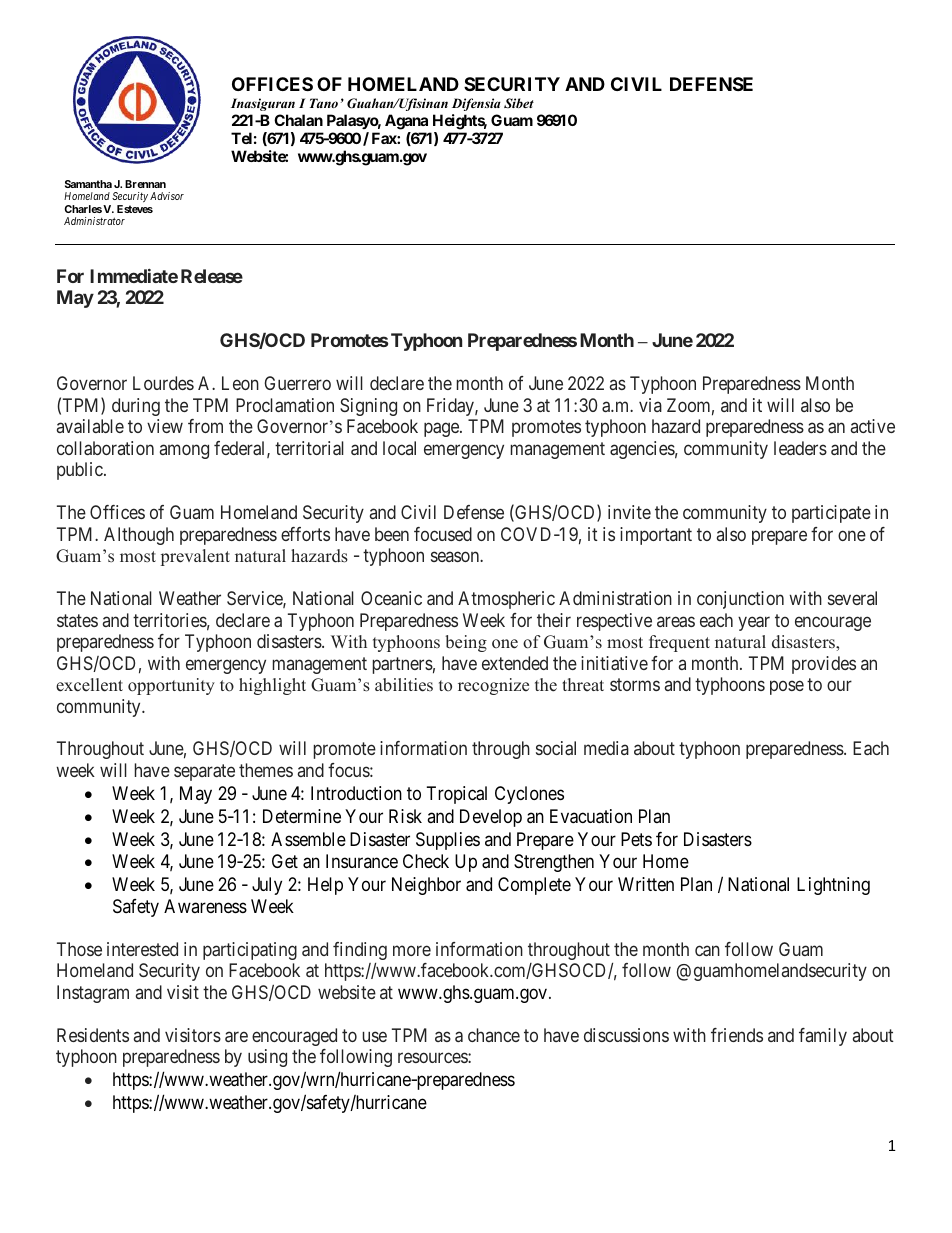  Describe the element at coordinates (506, 600) in the screenshot. I see `Atmospheric` at that location.
